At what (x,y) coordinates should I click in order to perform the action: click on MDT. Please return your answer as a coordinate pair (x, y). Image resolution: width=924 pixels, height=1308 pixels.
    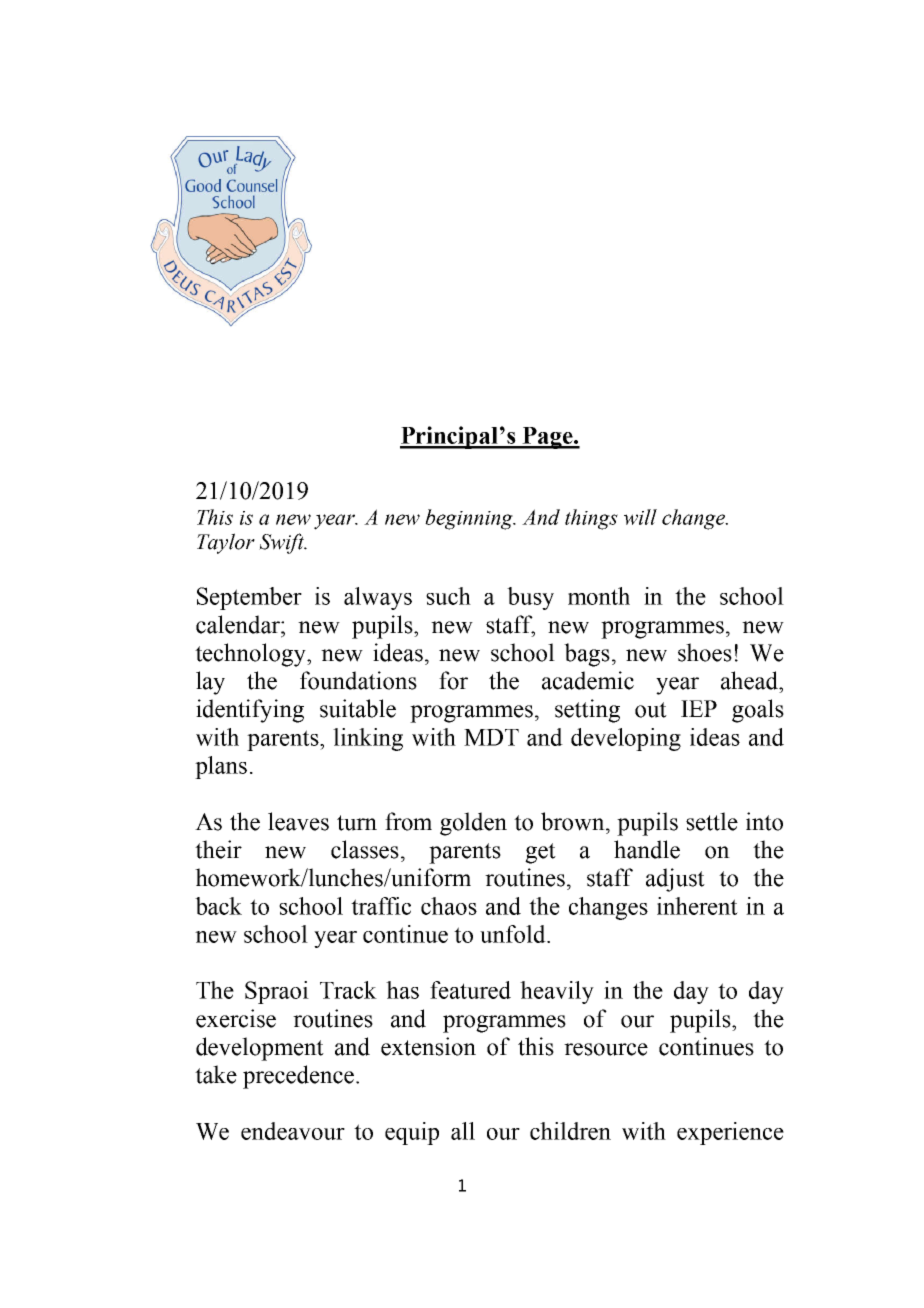
    Looking at the image, I should click on (491, 737).
